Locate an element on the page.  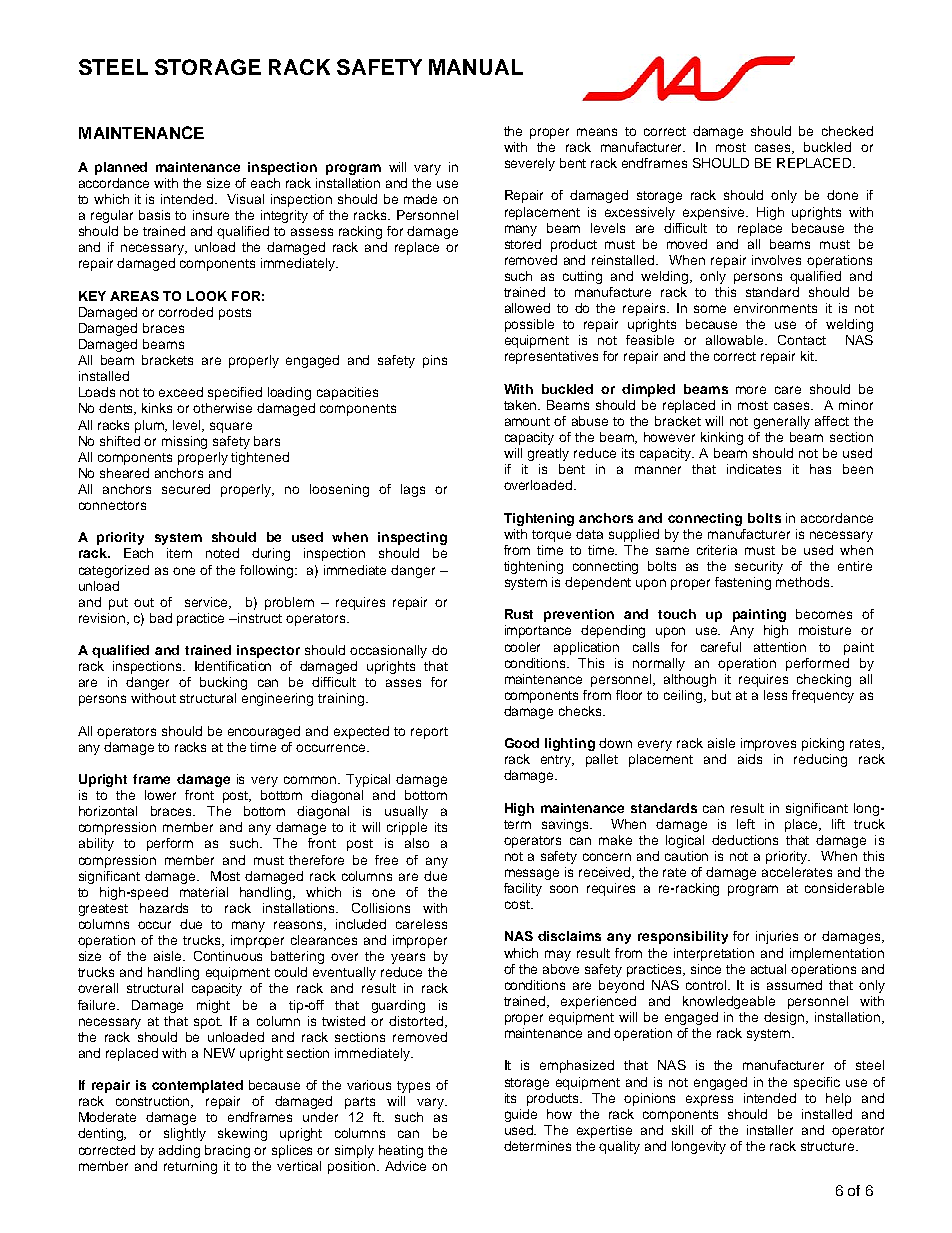
lower is located at coordinates (160, 795).
